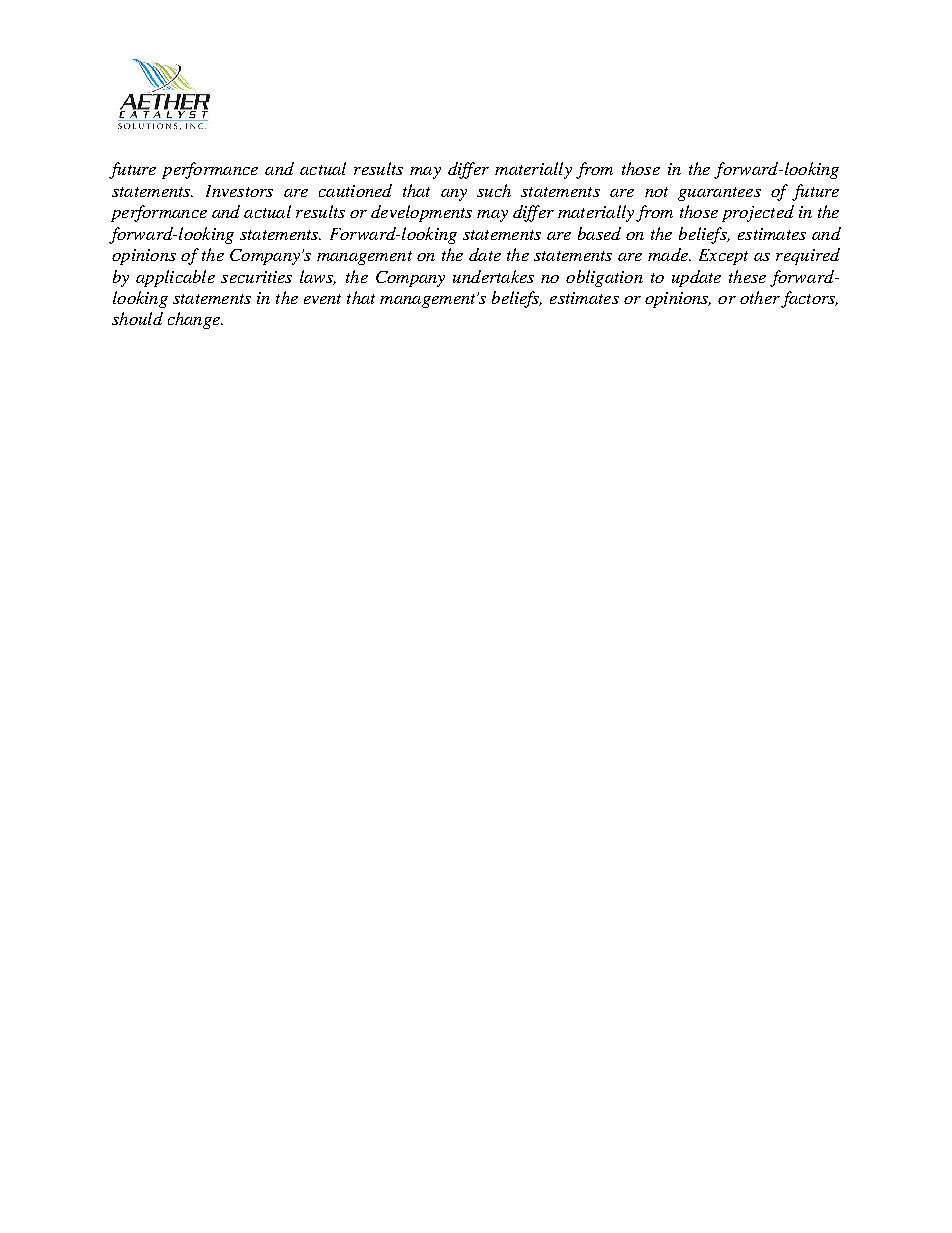 This page has width=952, height=1233. What do you see at coordinates (719, 194) in the page?
I see `guarantees` at bounding box center [719, 194].
